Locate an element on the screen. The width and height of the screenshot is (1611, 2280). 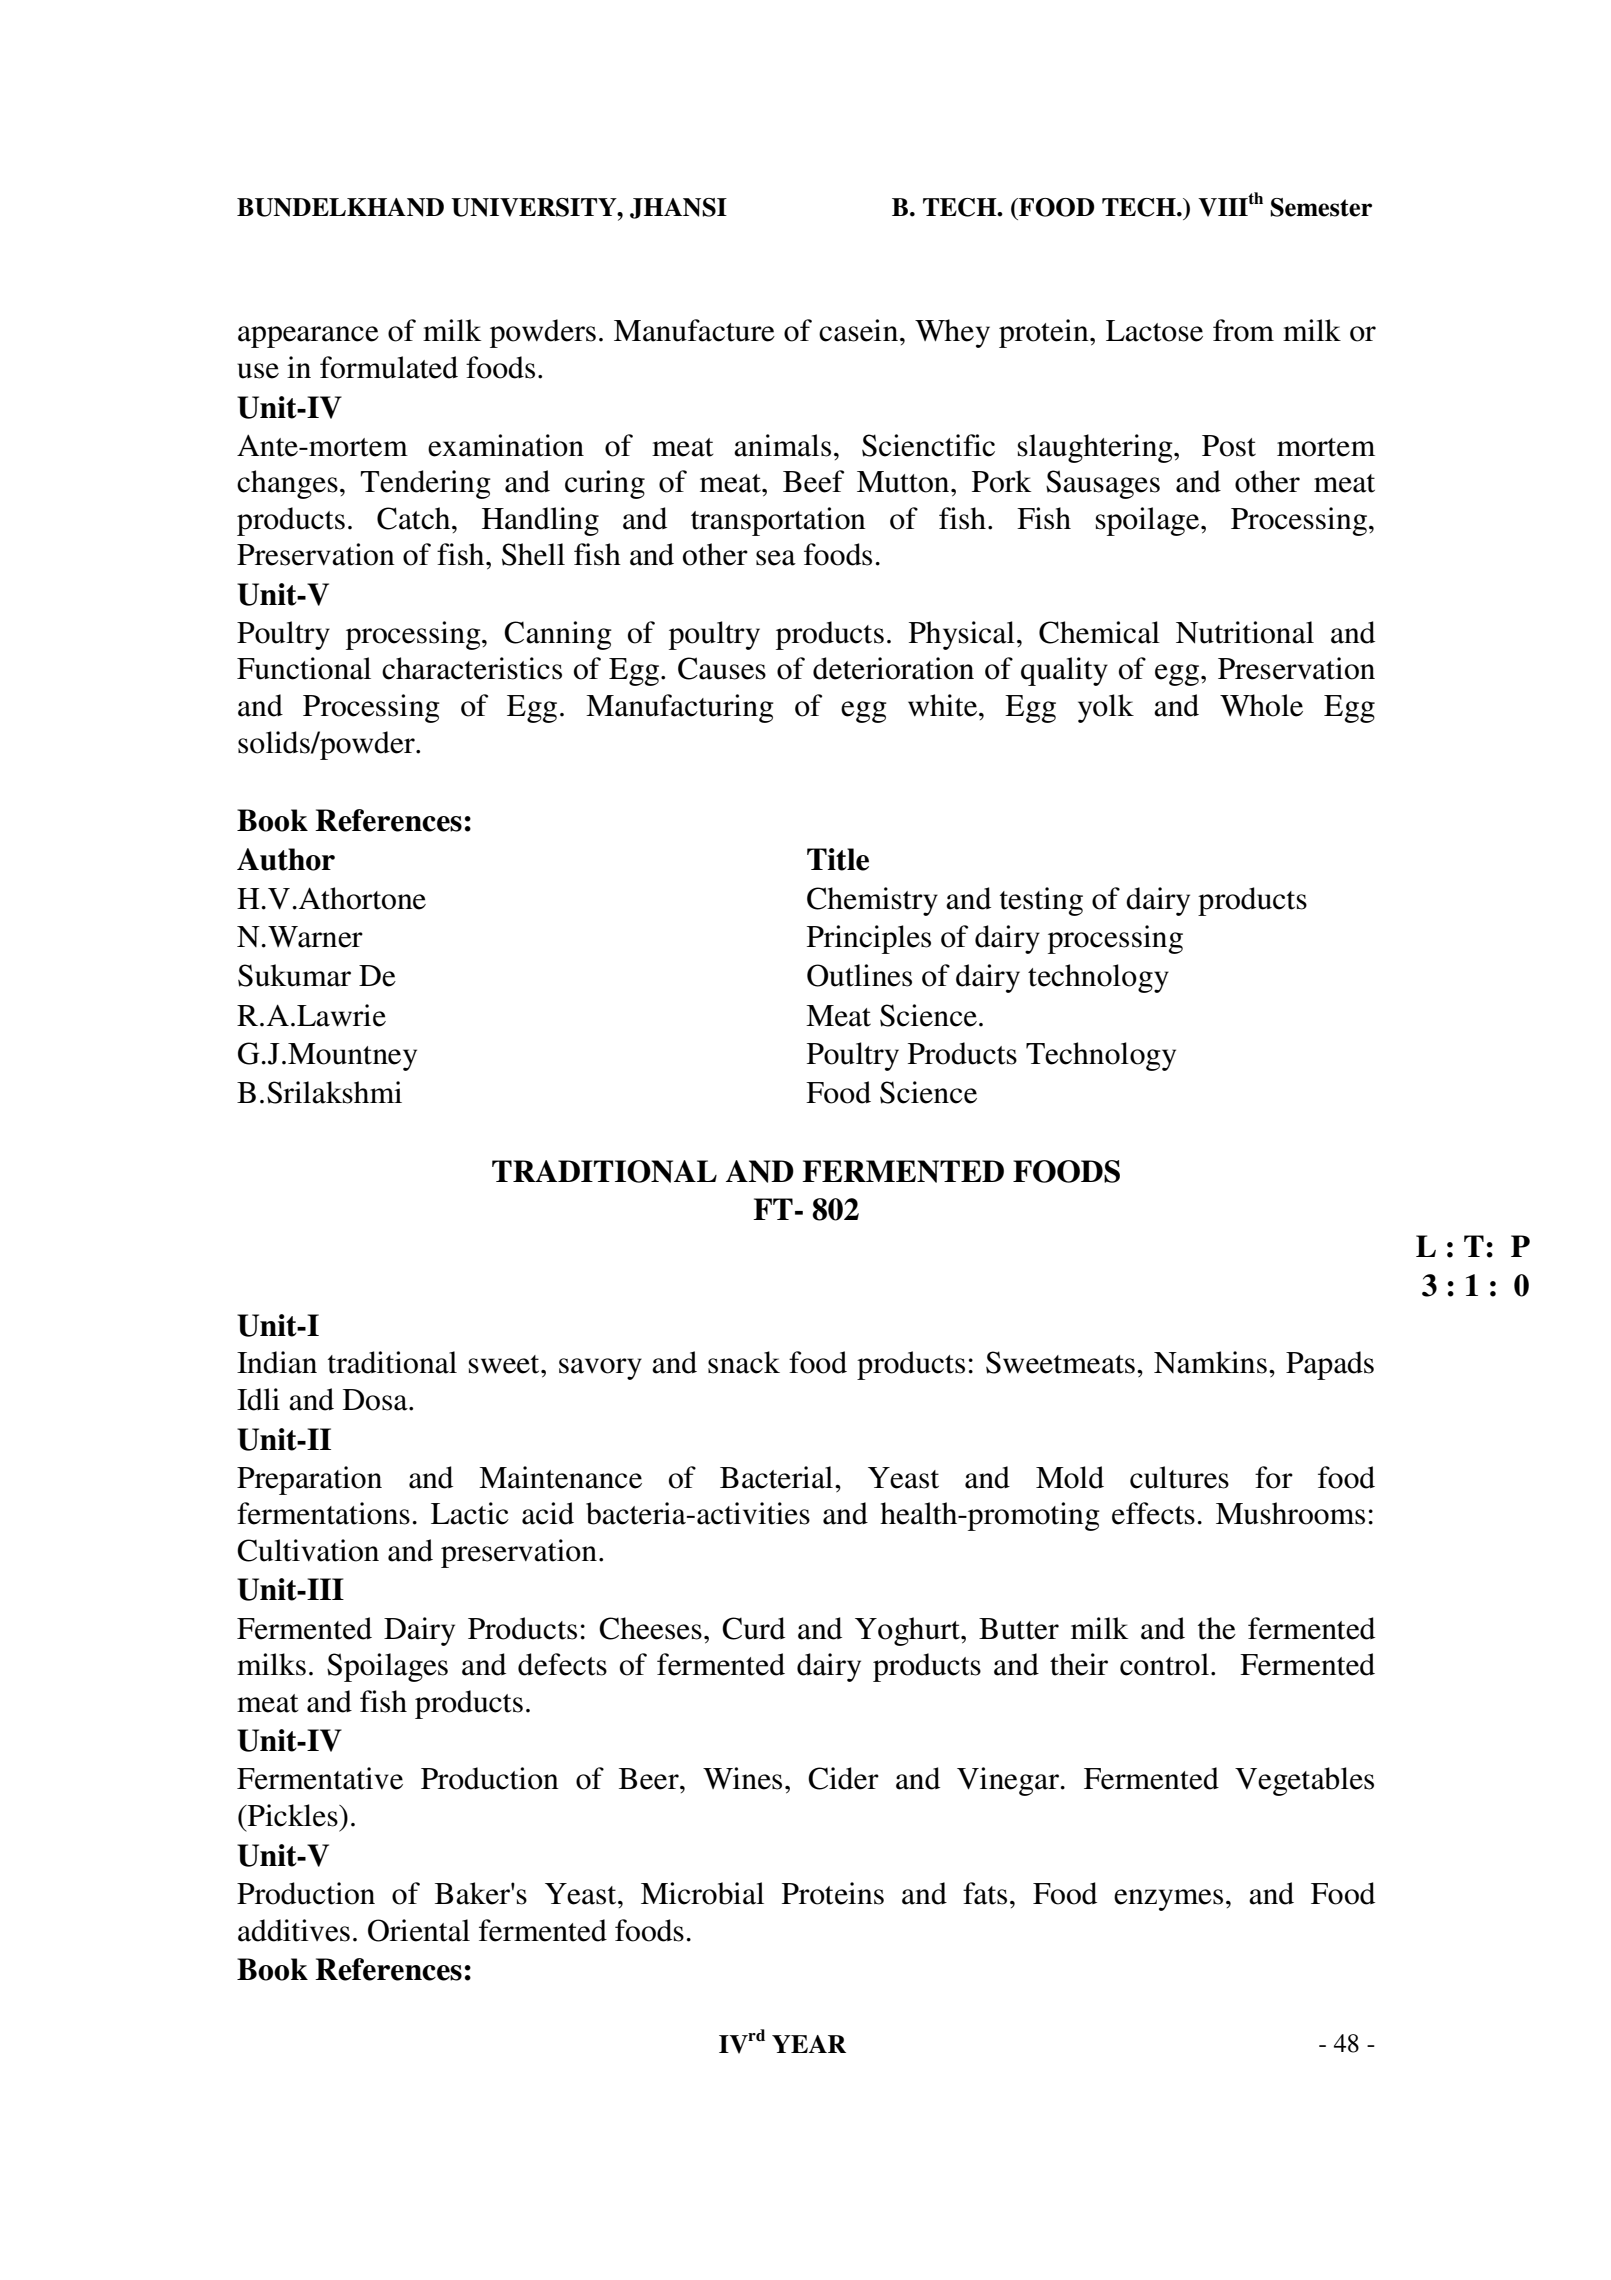
characteristics is located at coordinates (472, 668).
